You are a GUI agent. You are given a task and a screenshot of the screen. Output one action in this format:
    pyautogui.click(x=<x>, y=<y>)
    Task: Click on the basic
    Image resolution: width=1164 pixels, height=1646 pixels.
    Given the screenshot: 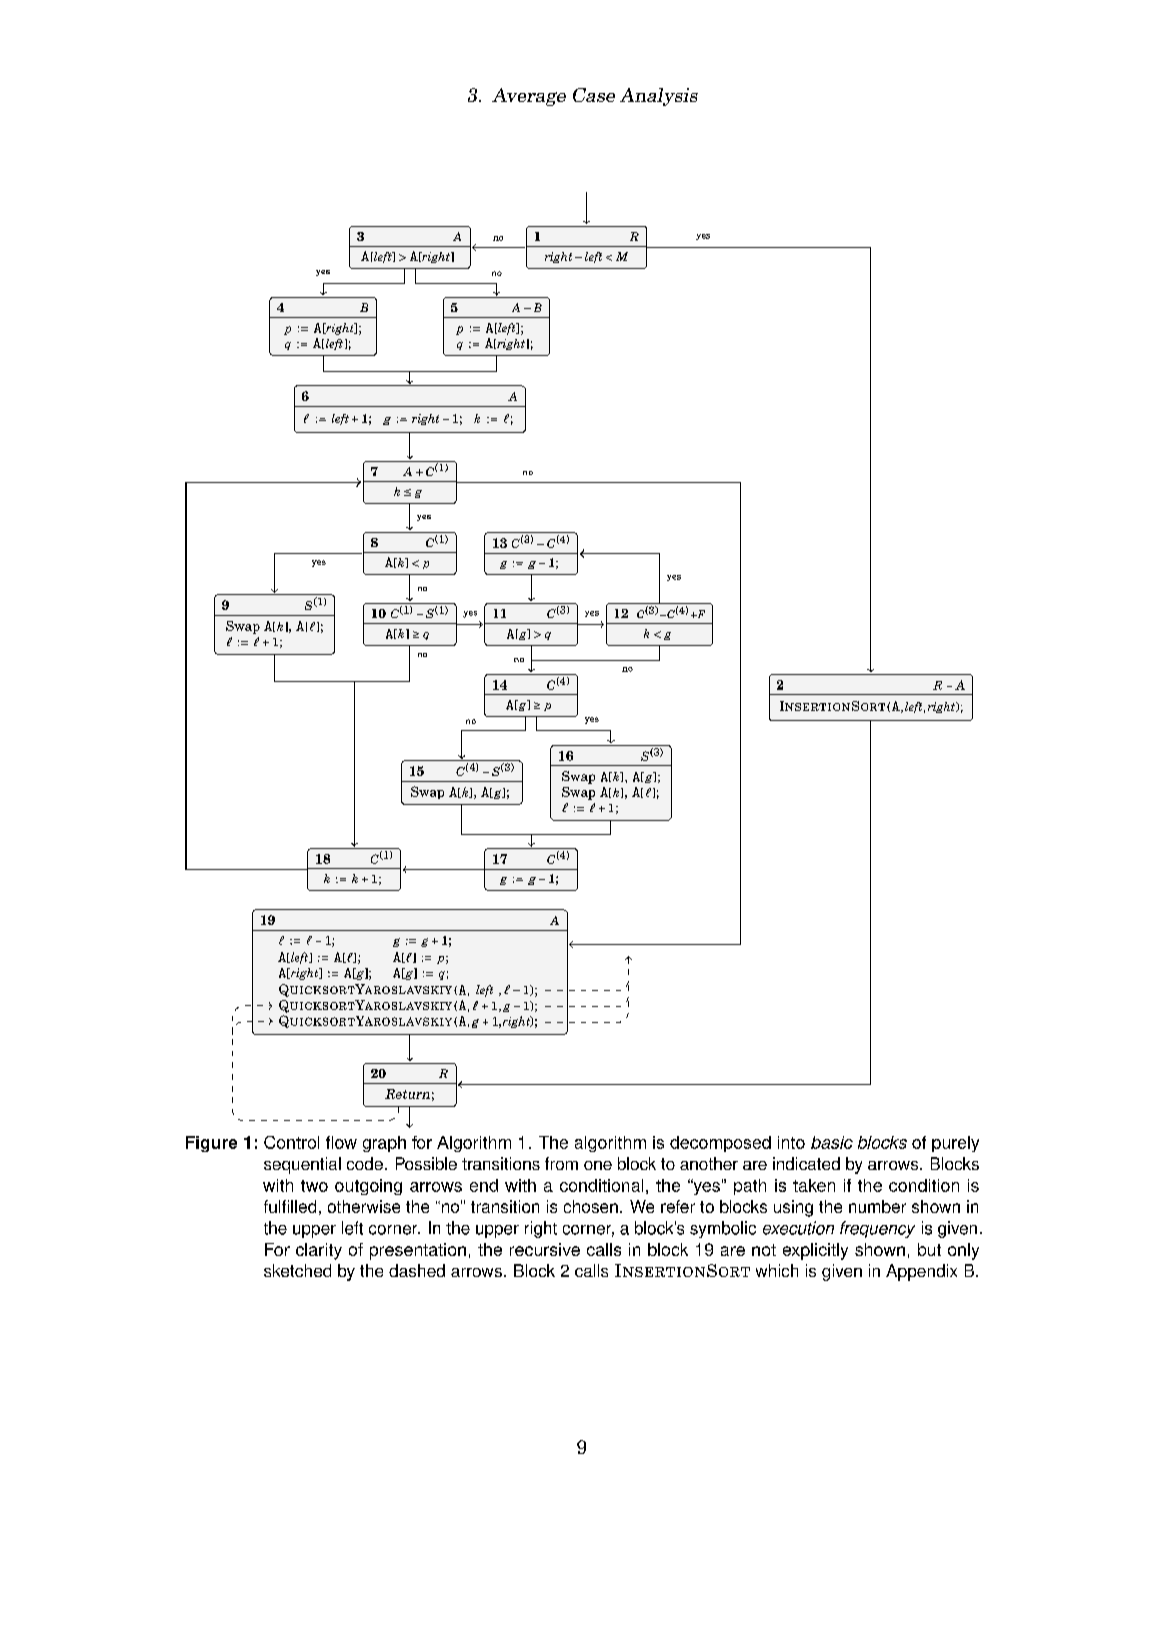 What is the action you would take?
    pyautogui.click(x=832, y=1142)
